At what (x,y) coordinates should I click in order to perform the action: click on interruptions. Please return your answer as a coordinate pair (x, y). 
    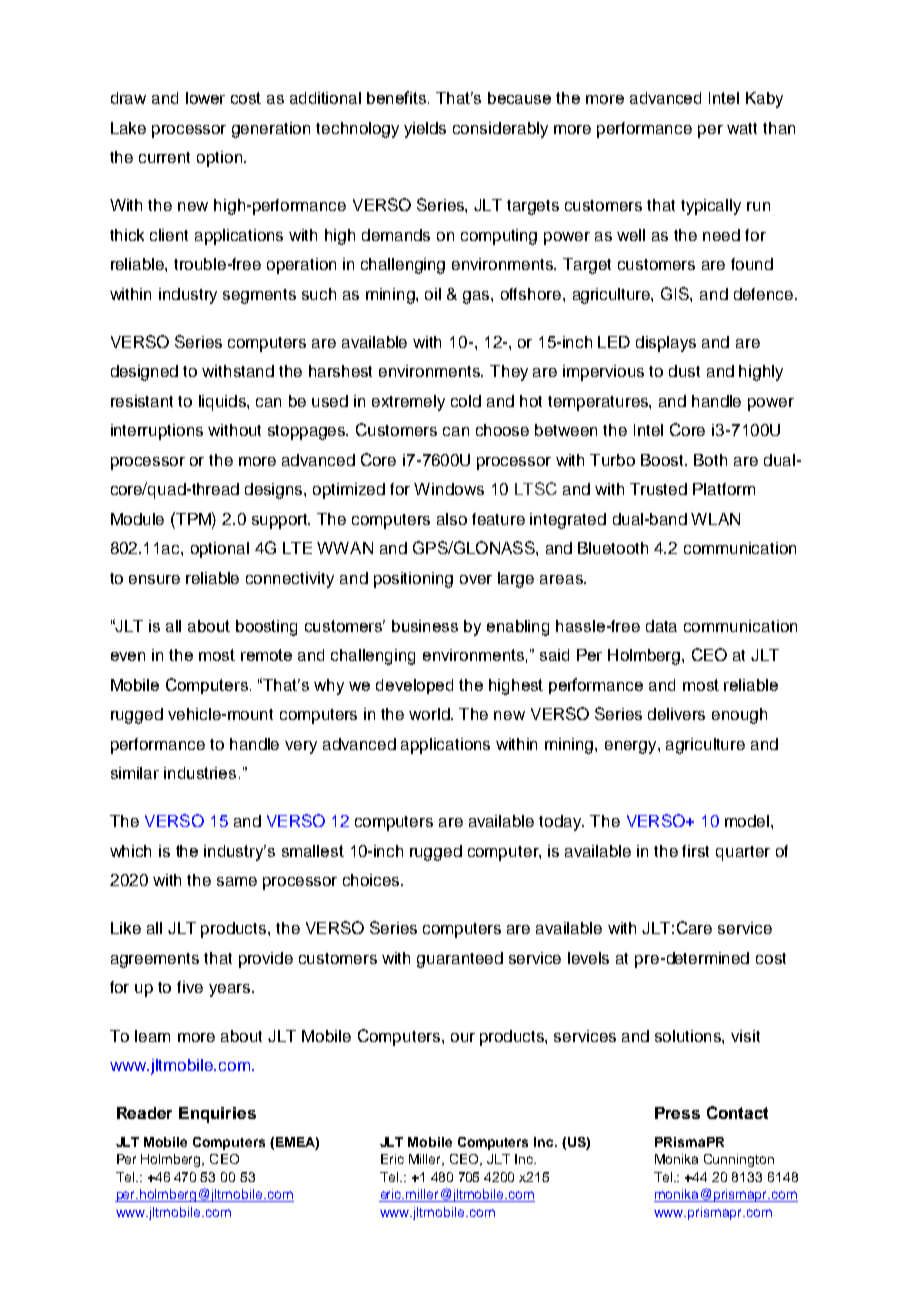
    Looking at the image, I should click on (157, 432).
